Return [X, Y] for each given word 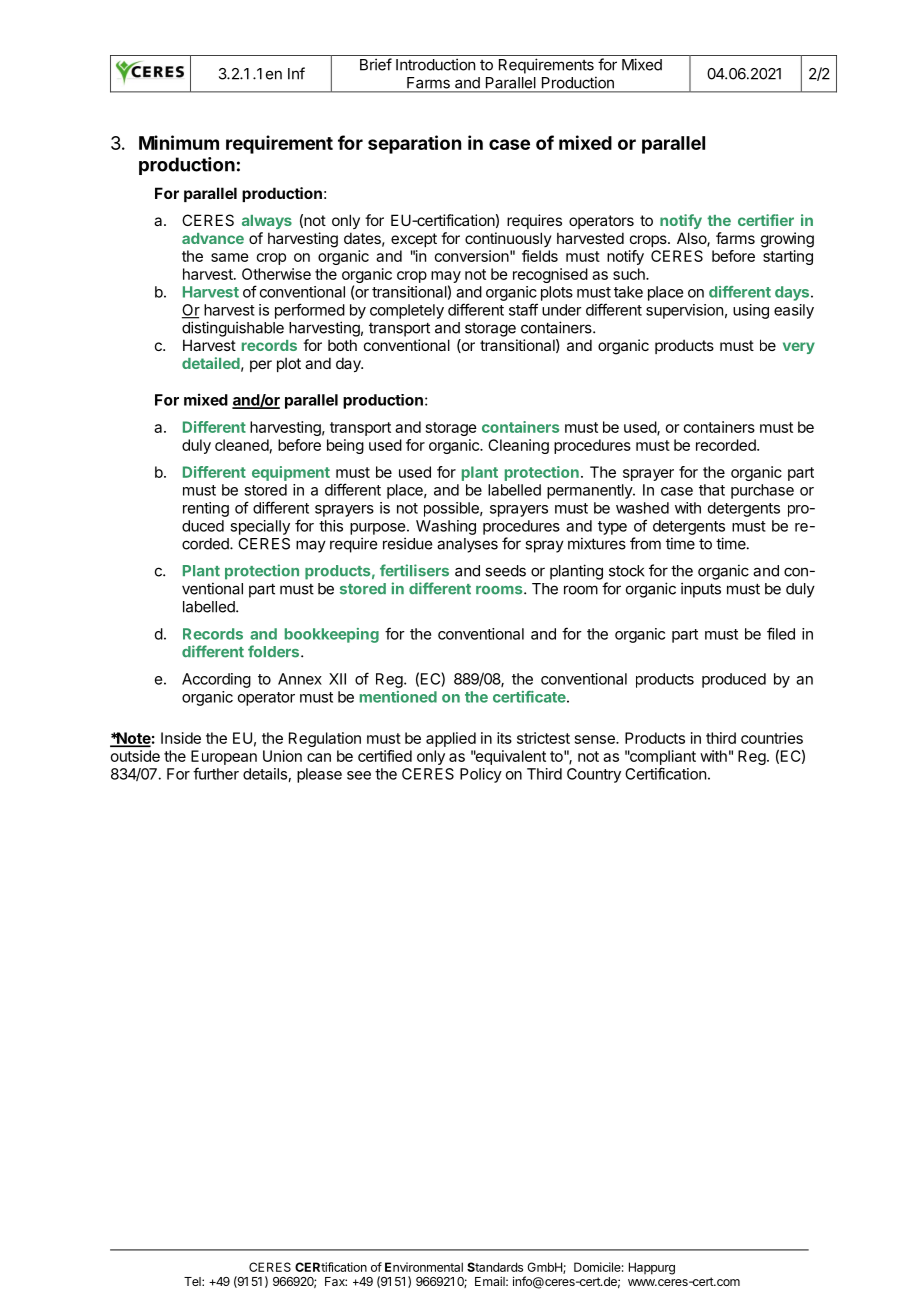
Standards [495, 1267]
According [216, 680]
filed [781, 633]
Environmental [424, 1267]
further [216, 773]
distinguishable [233, 329]
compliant [662, 757]
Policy [481, 775]
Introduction [435, 64]
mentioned [398, 697]
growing [787, 240]
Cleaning [518, 446]
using [751, 311]
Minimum [179, 142]
